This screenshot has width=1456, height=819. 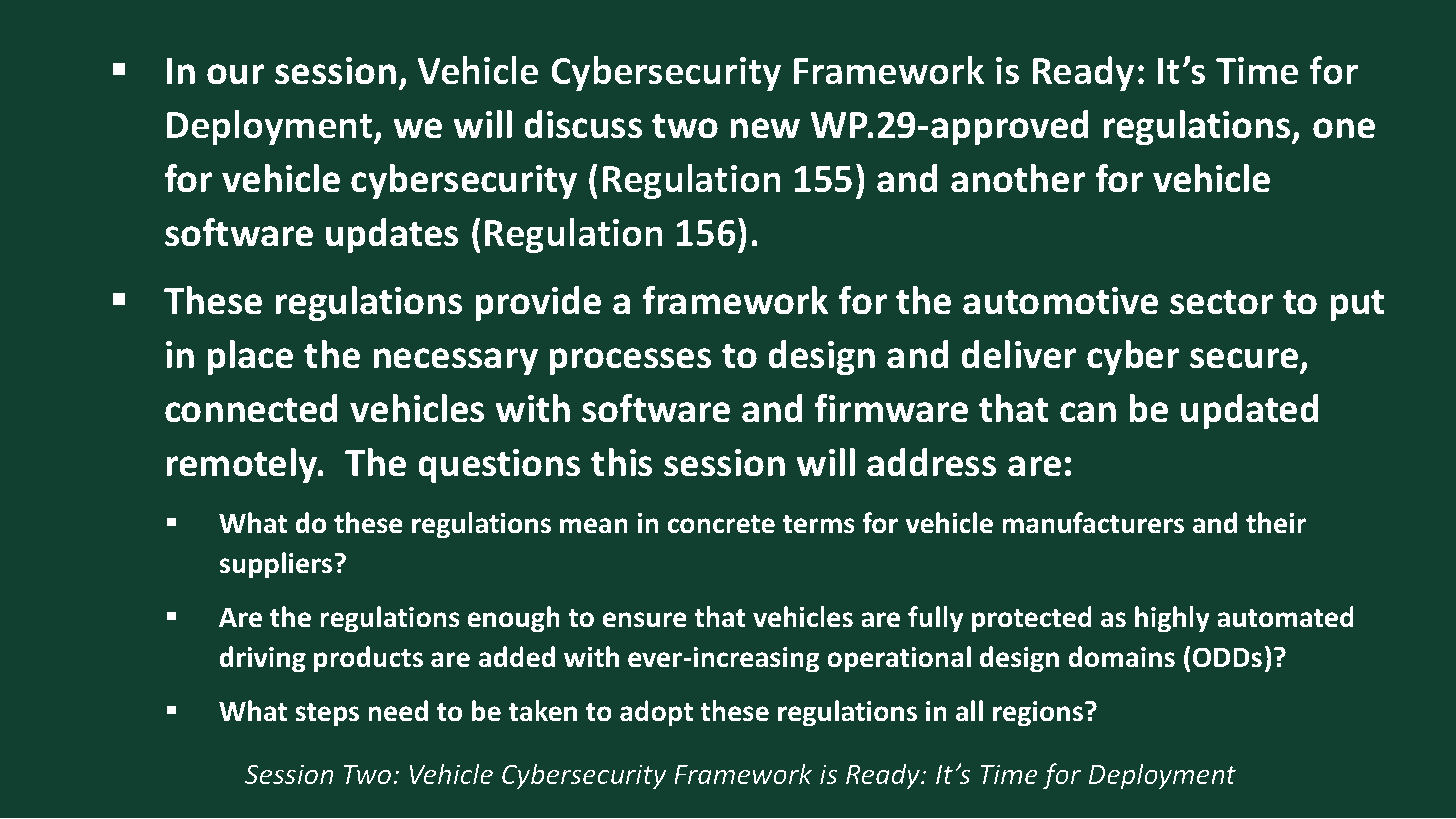 I want to click on terms, so click(x=819, y=524).
